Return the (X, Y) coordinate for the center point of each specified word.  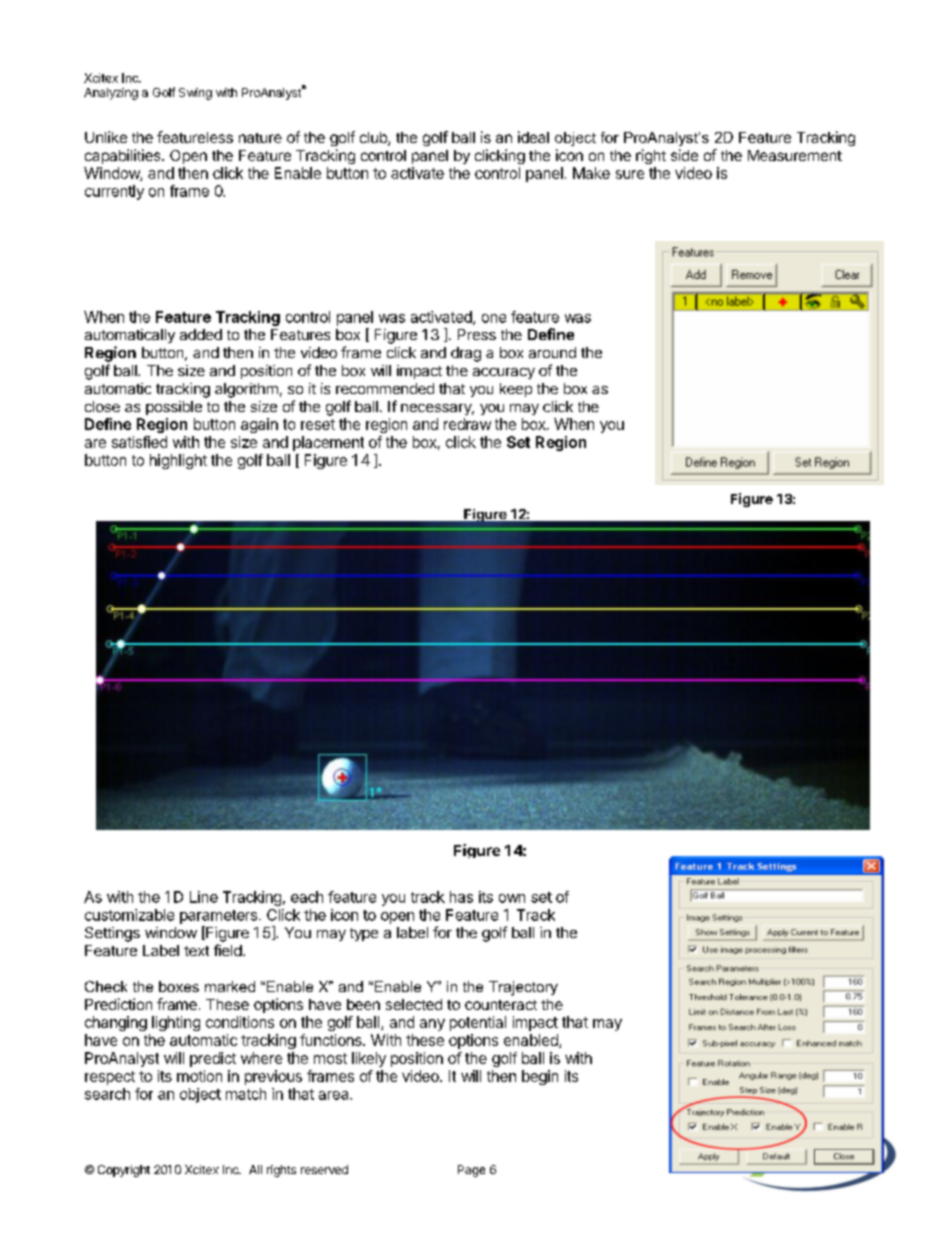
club (374, 139)
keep (516, 390)
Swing (195, 94)
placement (328, 443)
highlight (178, 461)
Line (204, 897)
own (512, 898)
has (461, 897)
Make (591, 173)
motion (199, 1076)
